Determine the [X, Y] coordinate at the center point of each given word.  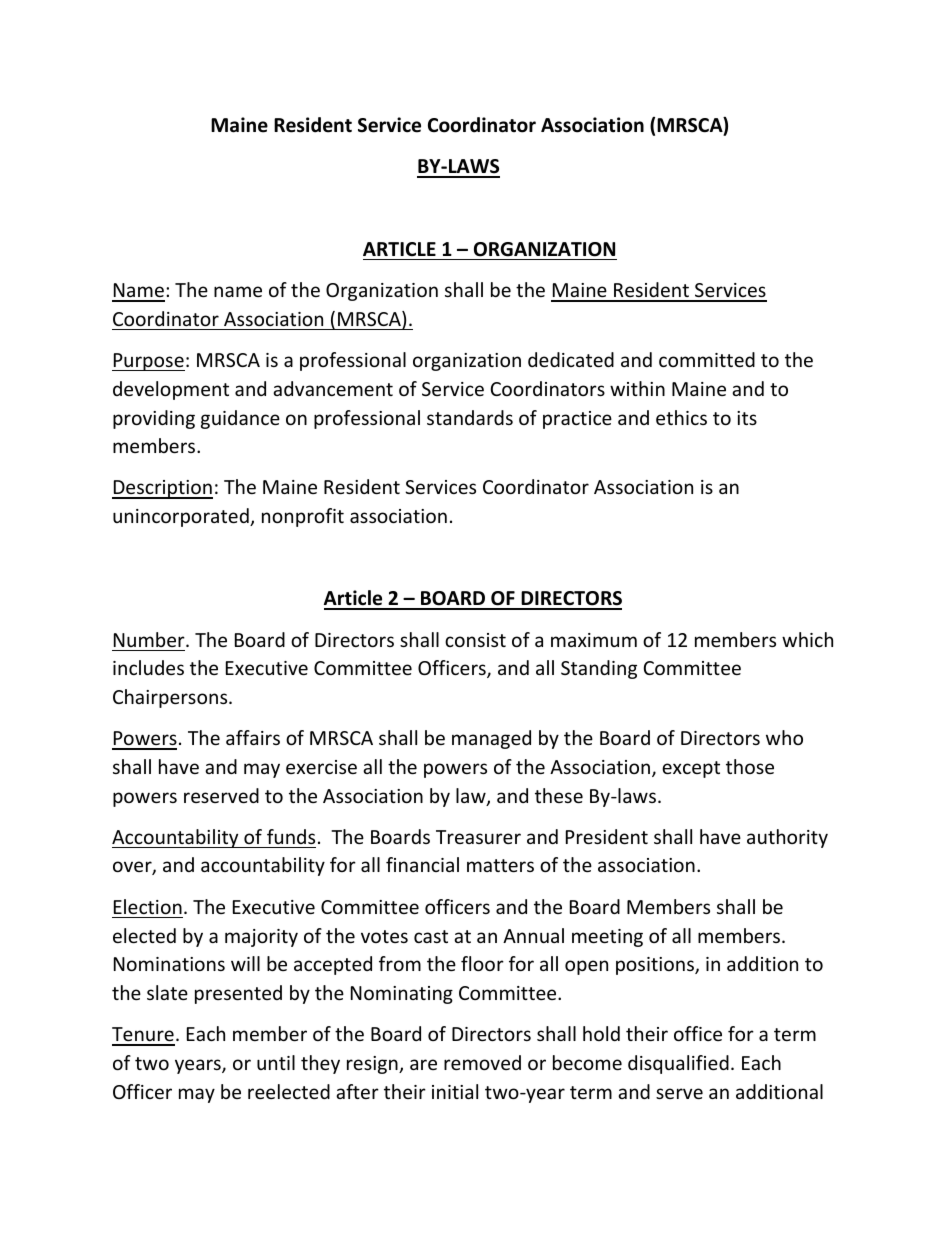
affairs [253, 737]
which [807, 639]
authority [787, 838]
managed [491, 739]
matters [500, 865]
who [784, 737]
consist [475, 640]
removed [482, 1062]
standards [470, 417]
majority [261, 938]
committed [707, 359]
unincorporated [182, 517]
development [171, 390]
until [276, 1062]
